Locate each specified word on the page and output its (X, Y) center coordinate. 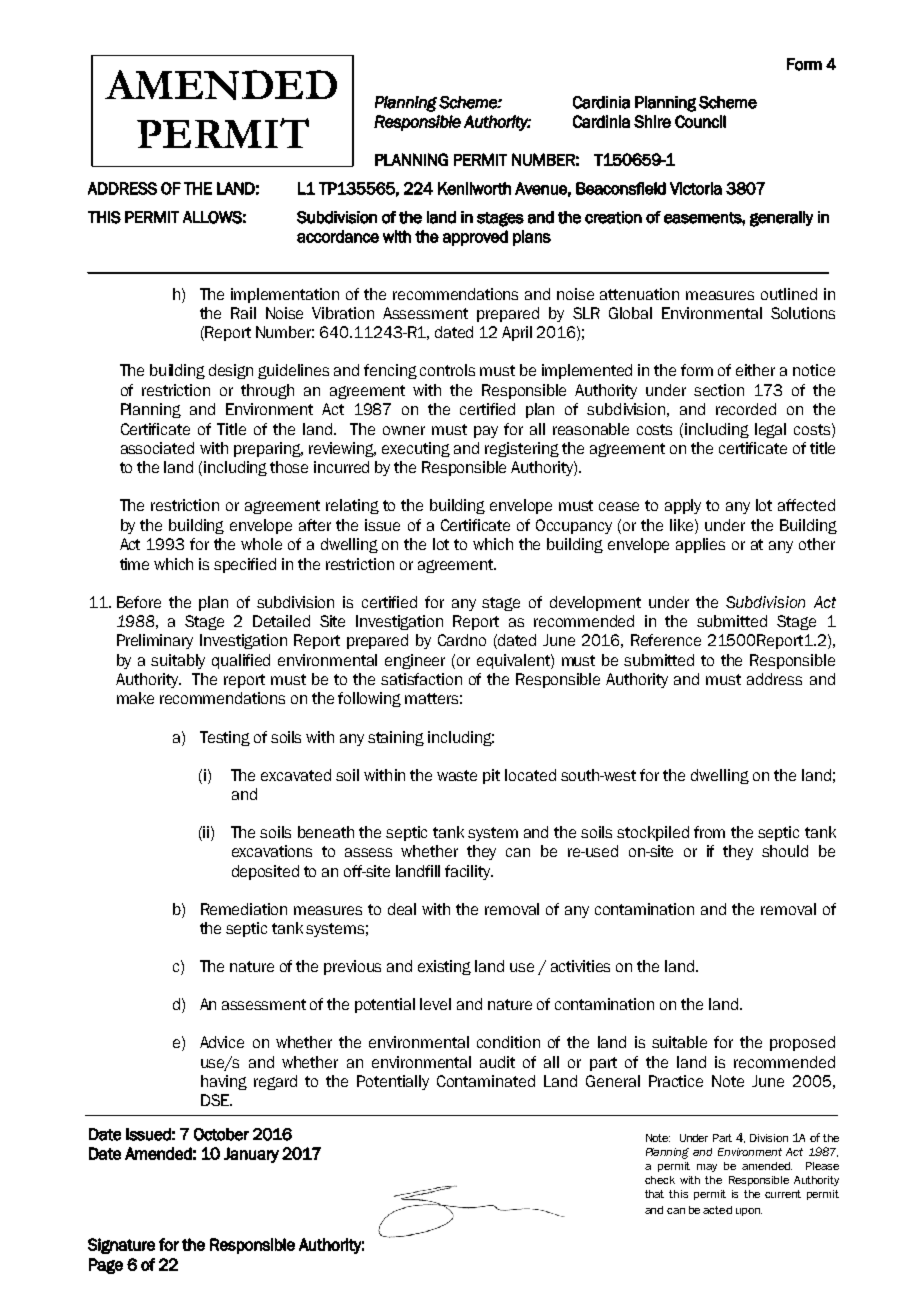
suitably (178, 661)
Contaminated (486, 1081)
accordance (338, 236)
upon (749, 1212)
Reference (666, 640)
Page (106, 1266)
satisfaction (421, 679)
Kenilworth (474, 188)
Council (700, 121)
